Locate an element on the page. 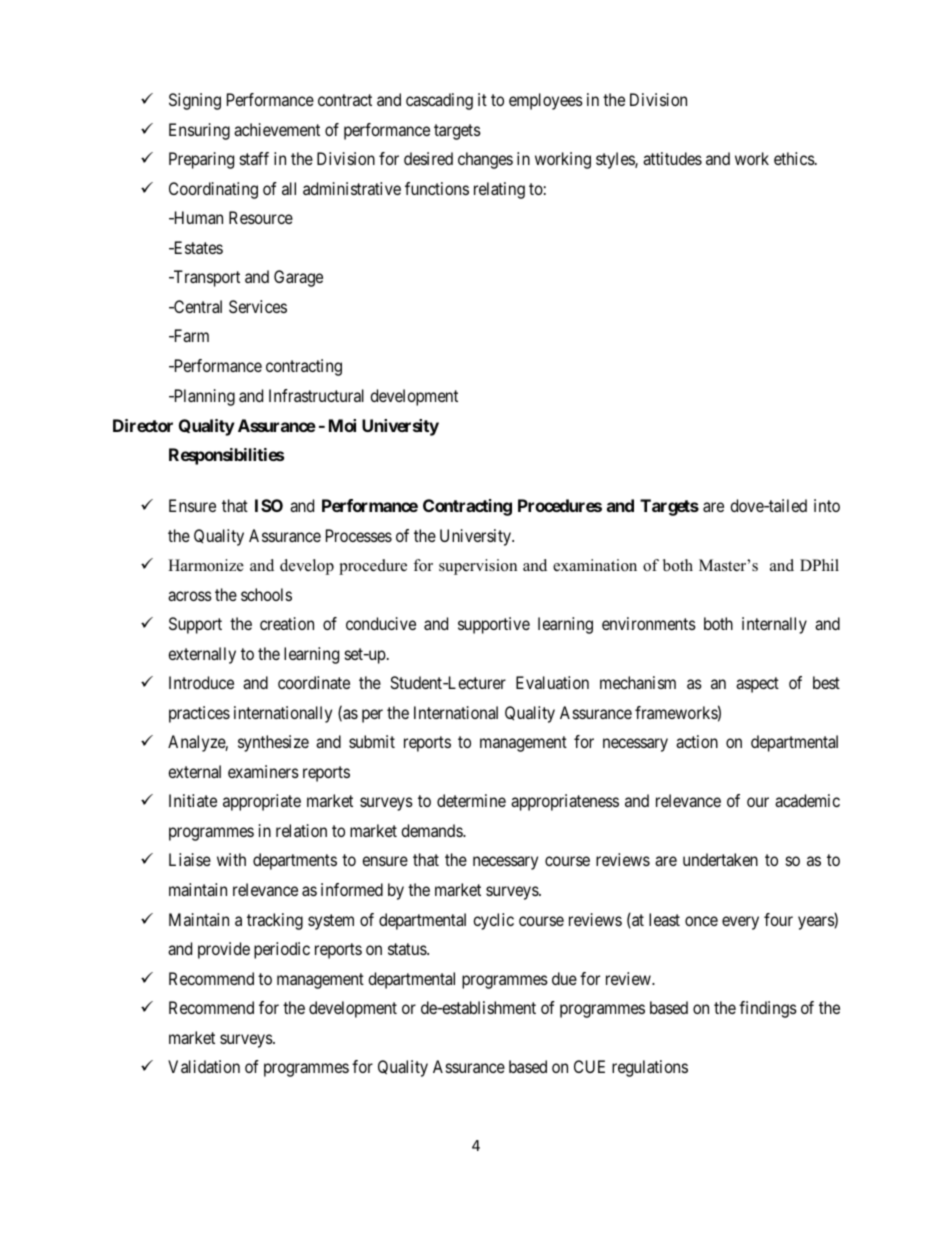 Image resolution: width=952 pixels, height=1233 pixels. Validation is located at coordinates (204, 1066).
